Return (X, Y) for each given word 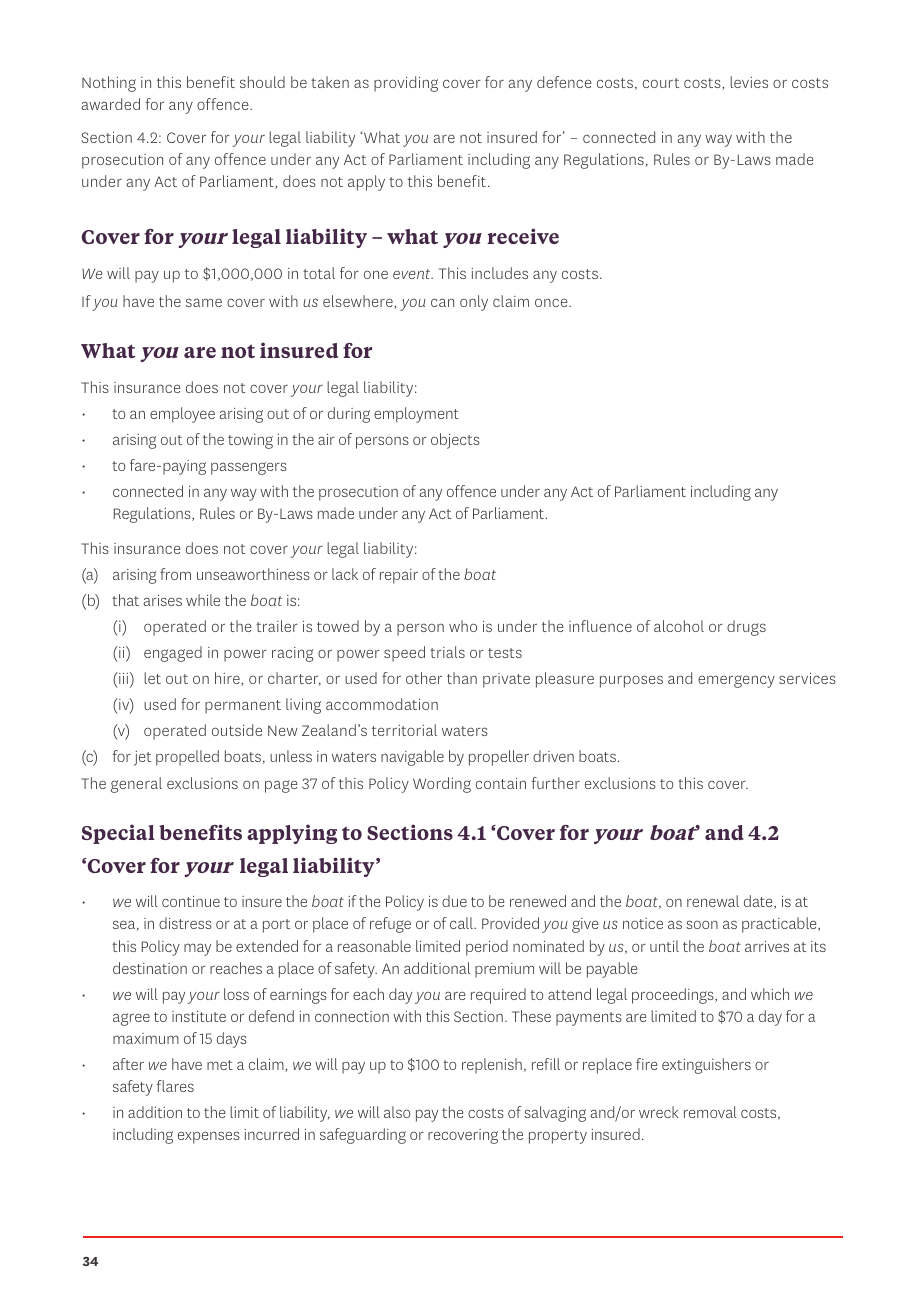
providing (406, 84)
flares (175, 1086)
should (262, 82)
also (397, 1112)
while (203, 600)
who (463, 626)
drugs (746, 628)
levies (749, 82)
